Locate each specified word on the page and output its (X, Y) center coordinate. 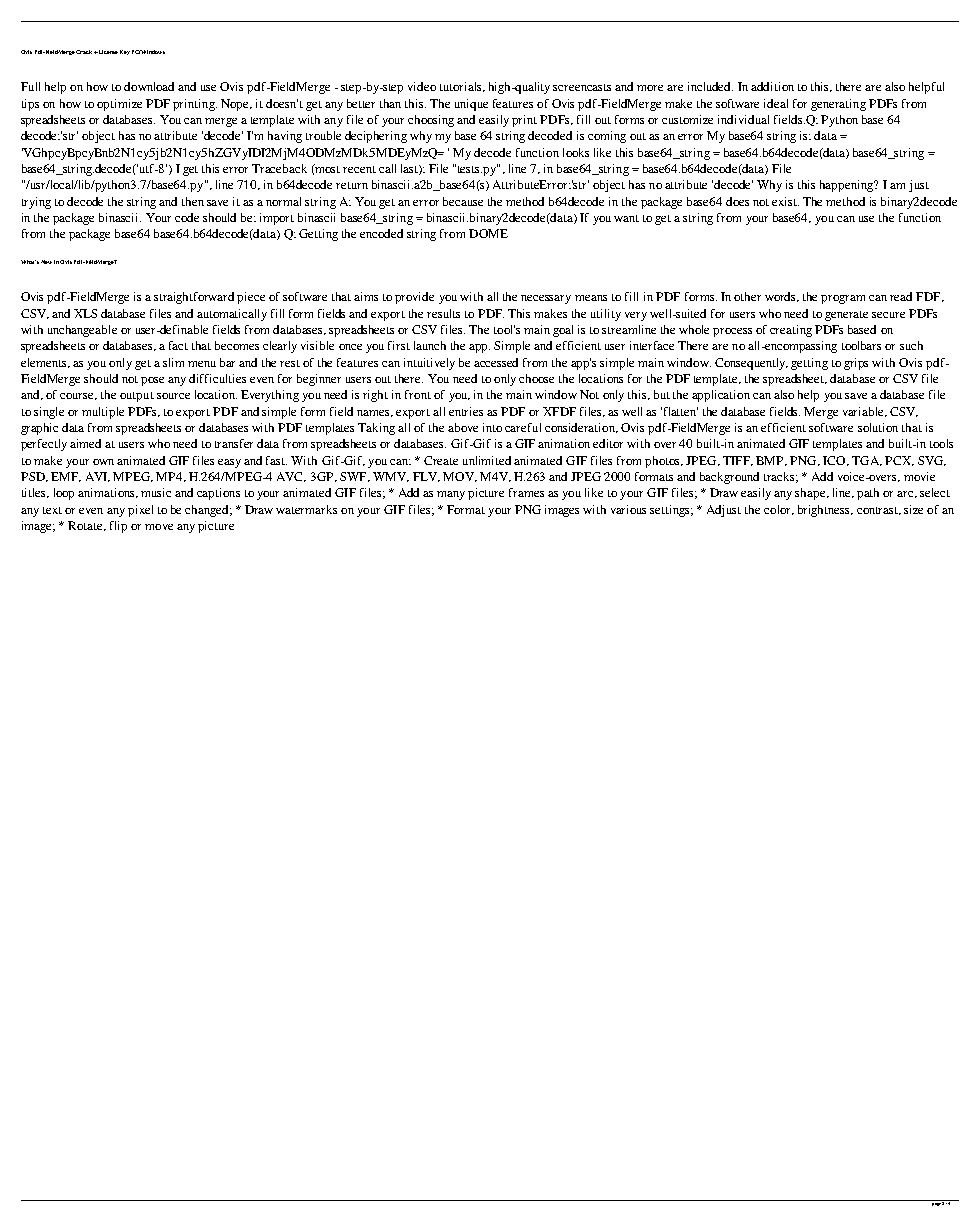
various (628, 509)
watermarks (306, 509)
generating (838, 105)
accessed (496, 362)
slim (173, 362)
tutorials (462, 87)
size (913, 509)
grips (856, 364)
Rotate (86, 526)
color (778, 510)
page (936, 1203)
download (149, 86)
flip (118, 527)
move (159, 527)
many (451, 495)
